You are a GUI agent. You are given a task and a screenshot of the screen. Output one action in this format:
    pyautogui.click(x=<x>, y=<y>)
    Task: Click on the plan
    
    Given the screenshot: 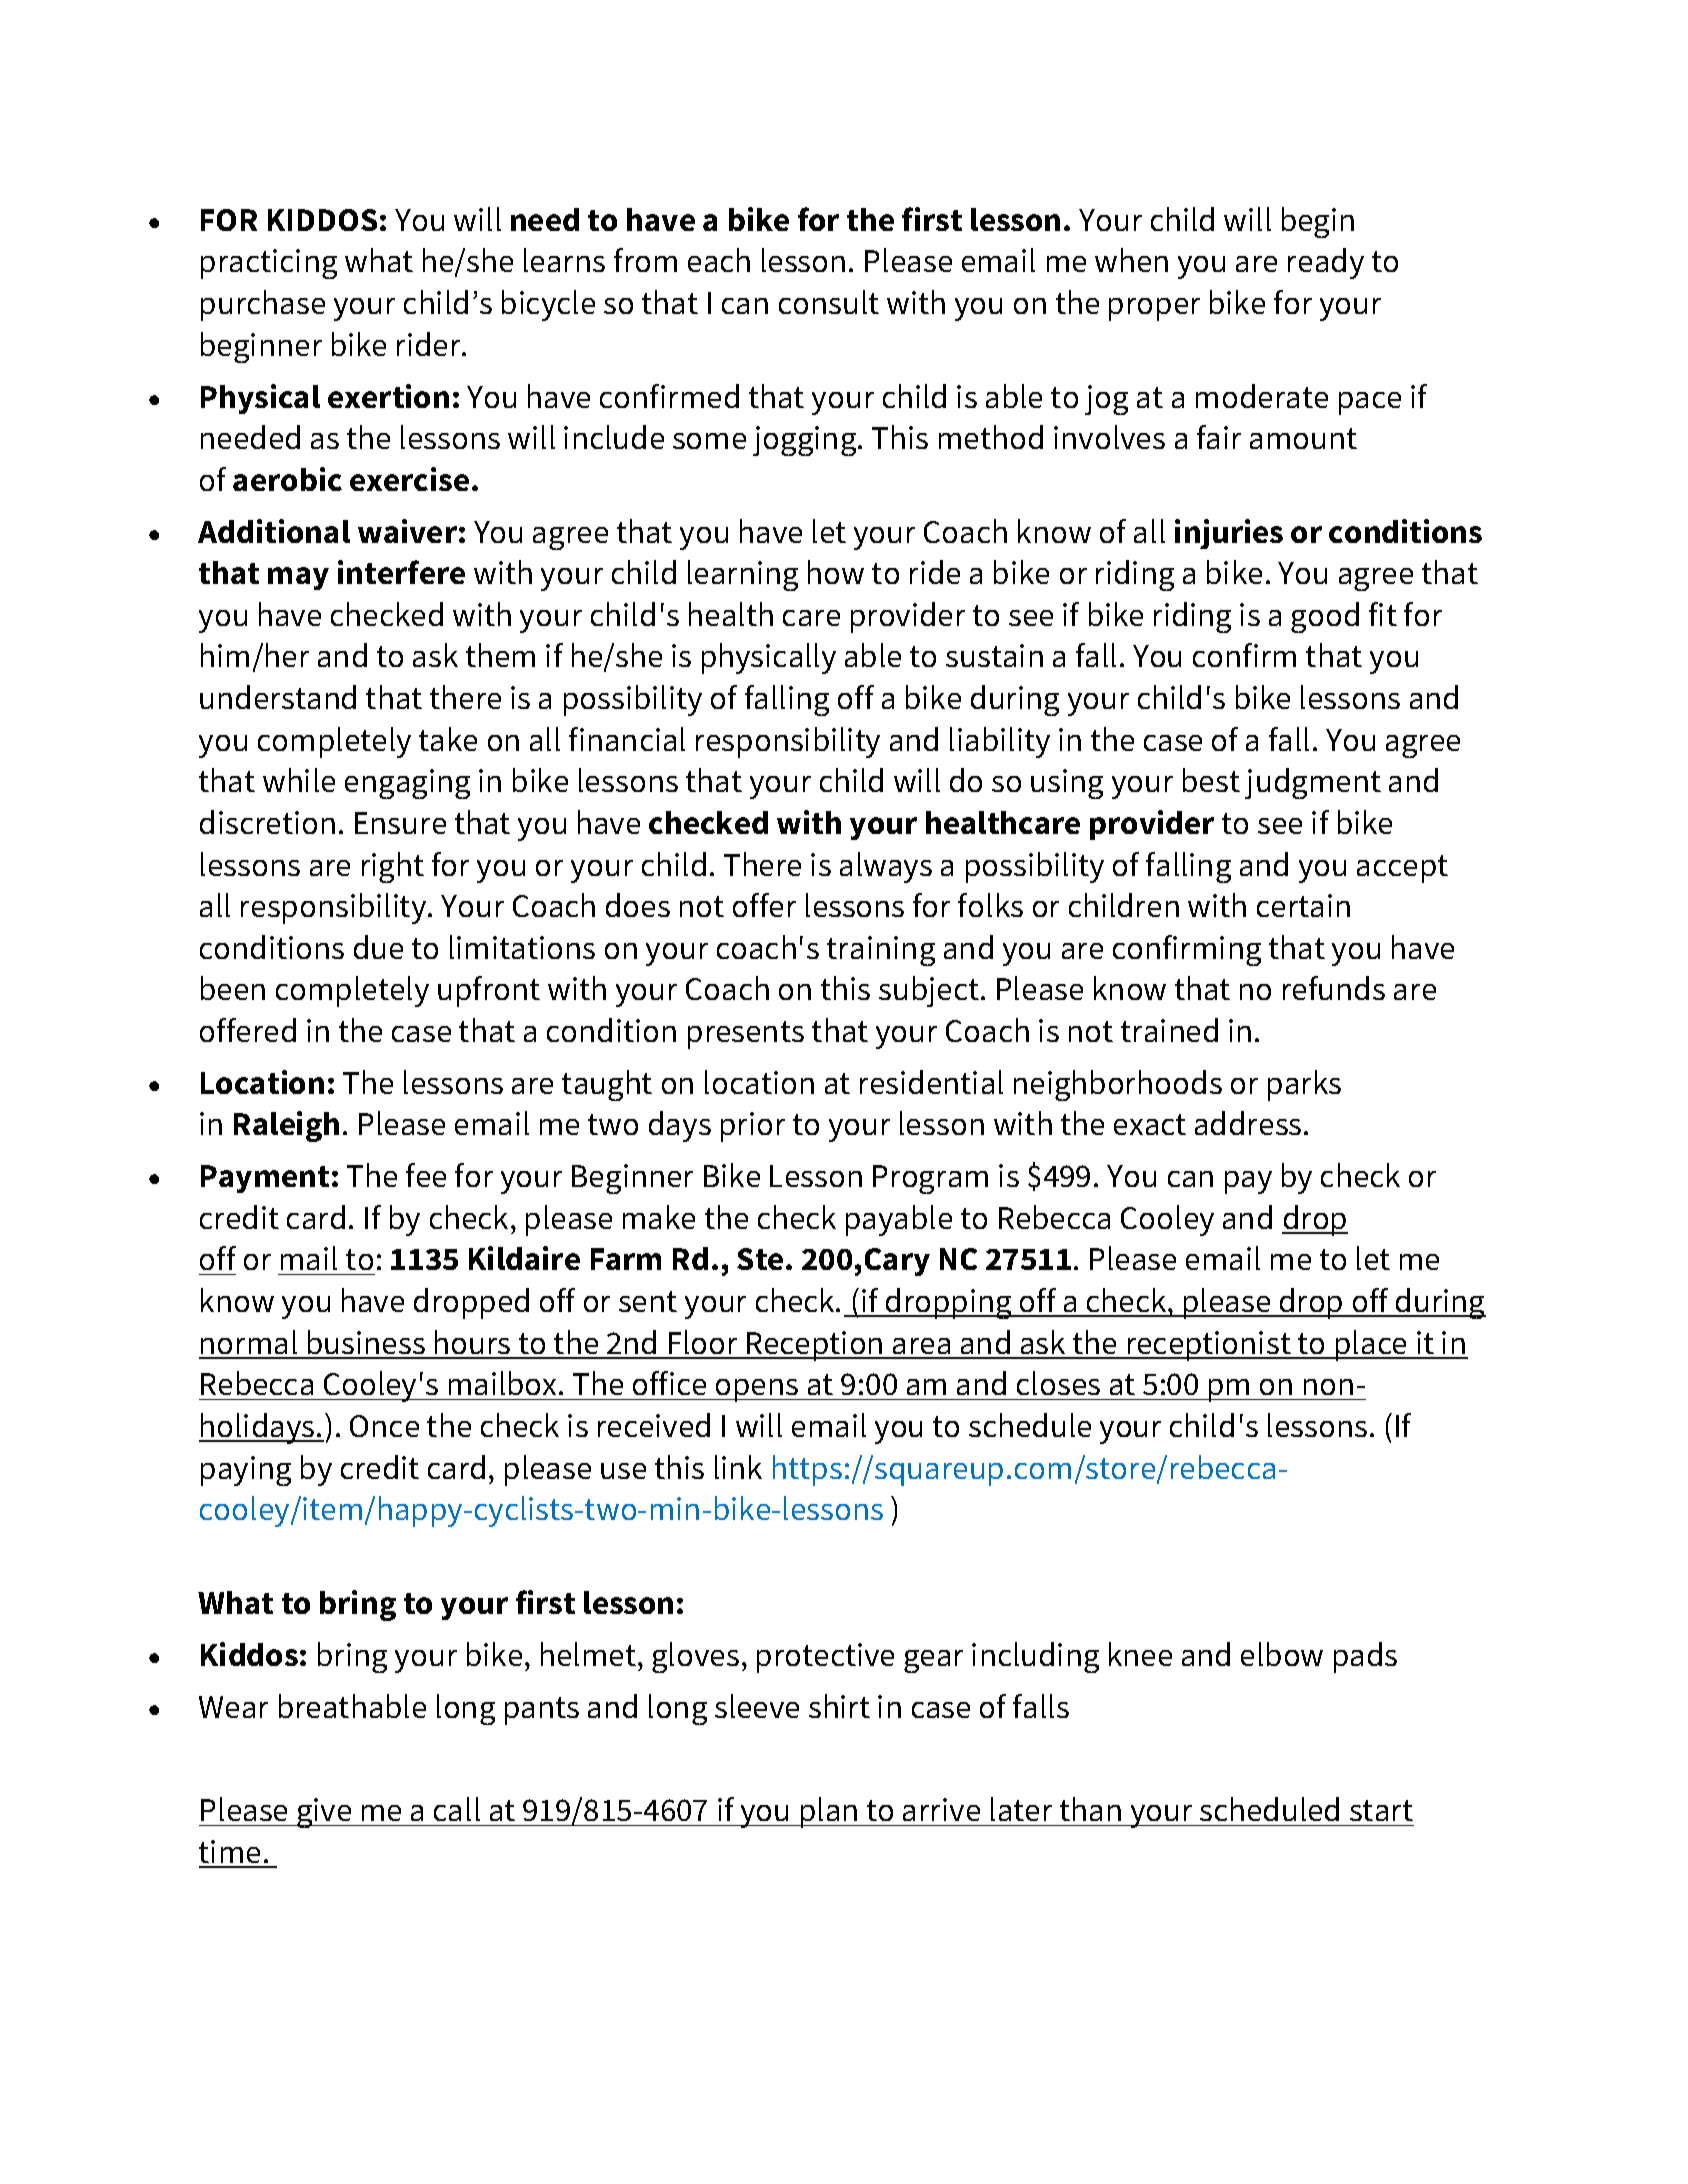 What is the action you would take?
    pyautogui.click(x=829, y=1812)
